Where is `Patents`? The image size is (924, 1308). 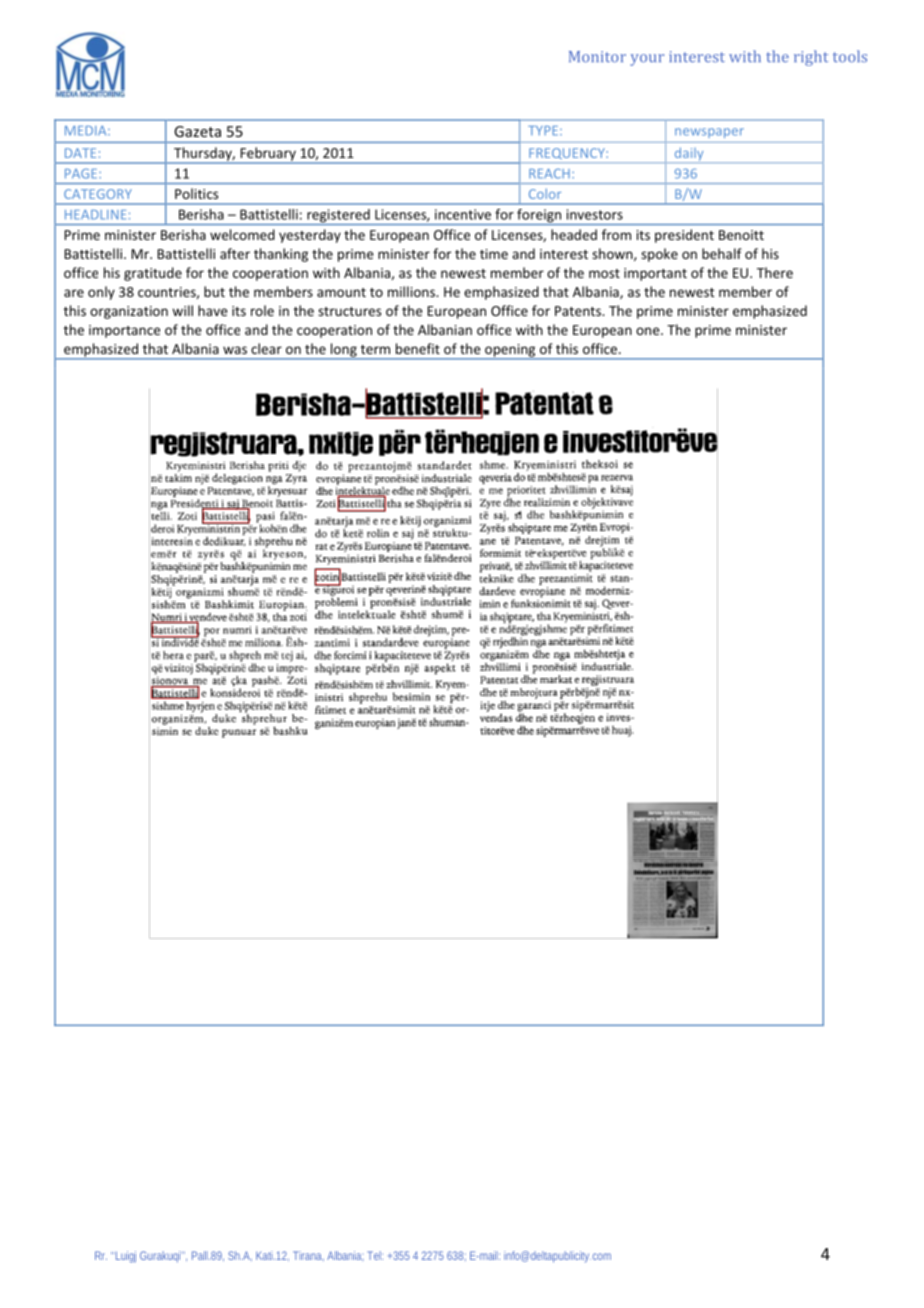
Patents is located at coordinates (579, 311).
